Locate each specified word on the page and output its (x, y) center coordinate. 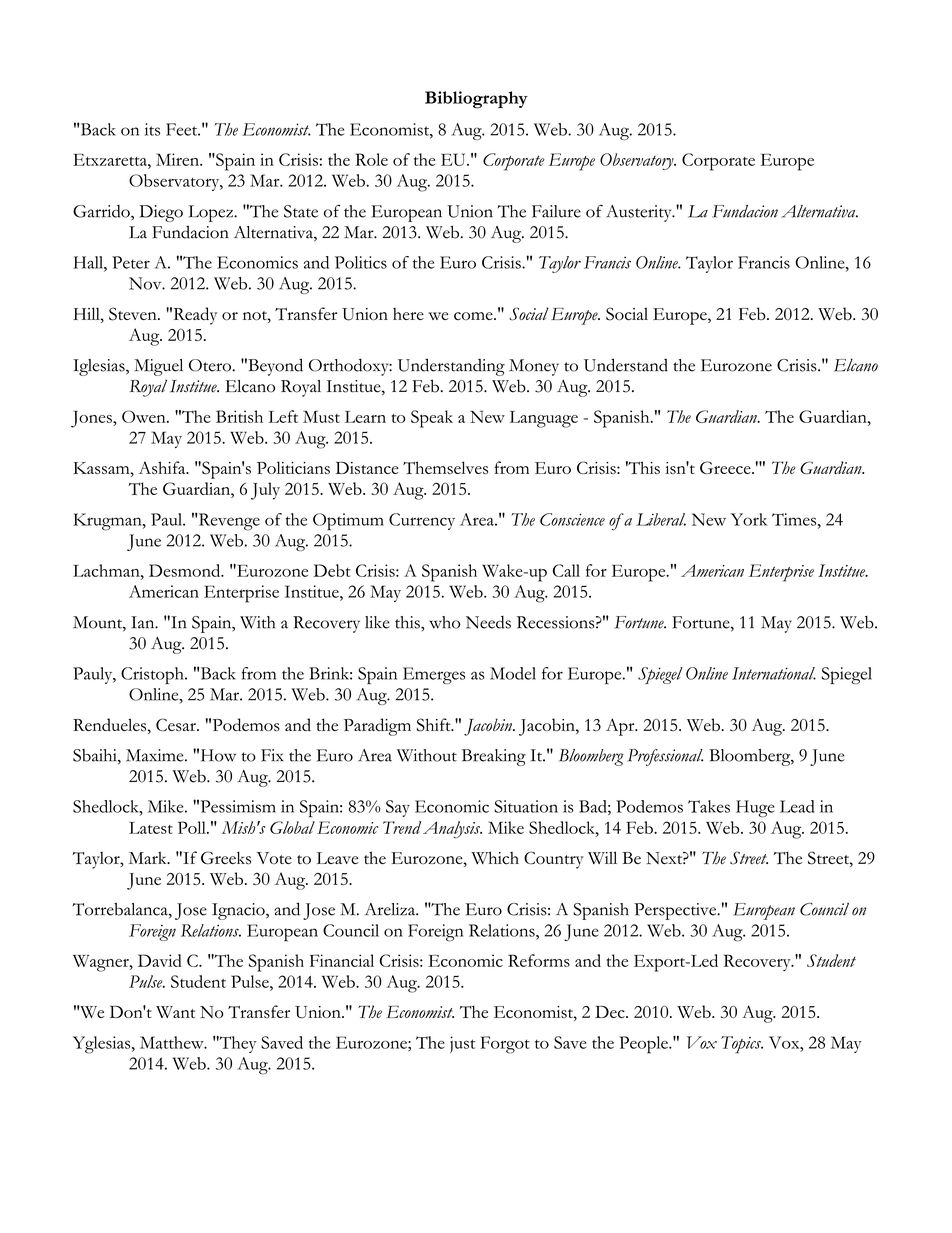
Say (398, 808)
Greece (726, 467)
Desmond (186, 570)
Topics (742, 1045)
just (462, 1044)
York (749, 519)
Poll (193, 827)
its (152, 129)
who (444, 622)
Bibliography (476, 100)
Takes (709, 806)
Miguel (158, 367)
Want (175, 1012)
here (408, 314)
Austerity (640, 213)
